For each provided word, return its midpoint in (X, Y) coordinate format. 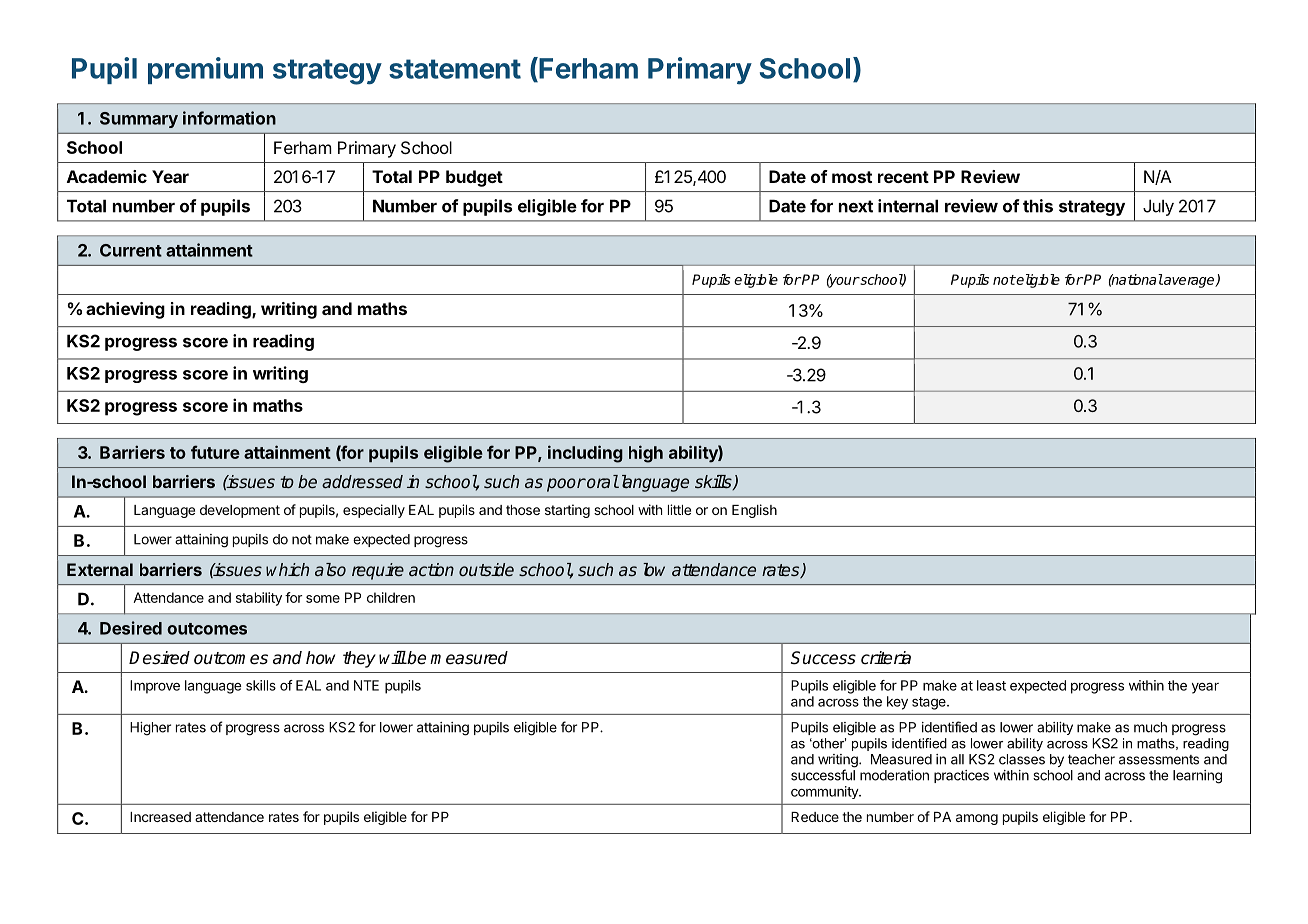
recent (903, 177)
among (977, 819)
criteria (886, 658)
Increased (160, 817)
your (843, 281)
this (1038, 206)
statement (455, 69)
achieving (125, 310)
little (679, 509)
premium (205, 70)
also (330, 569)
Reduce (815, 817)
